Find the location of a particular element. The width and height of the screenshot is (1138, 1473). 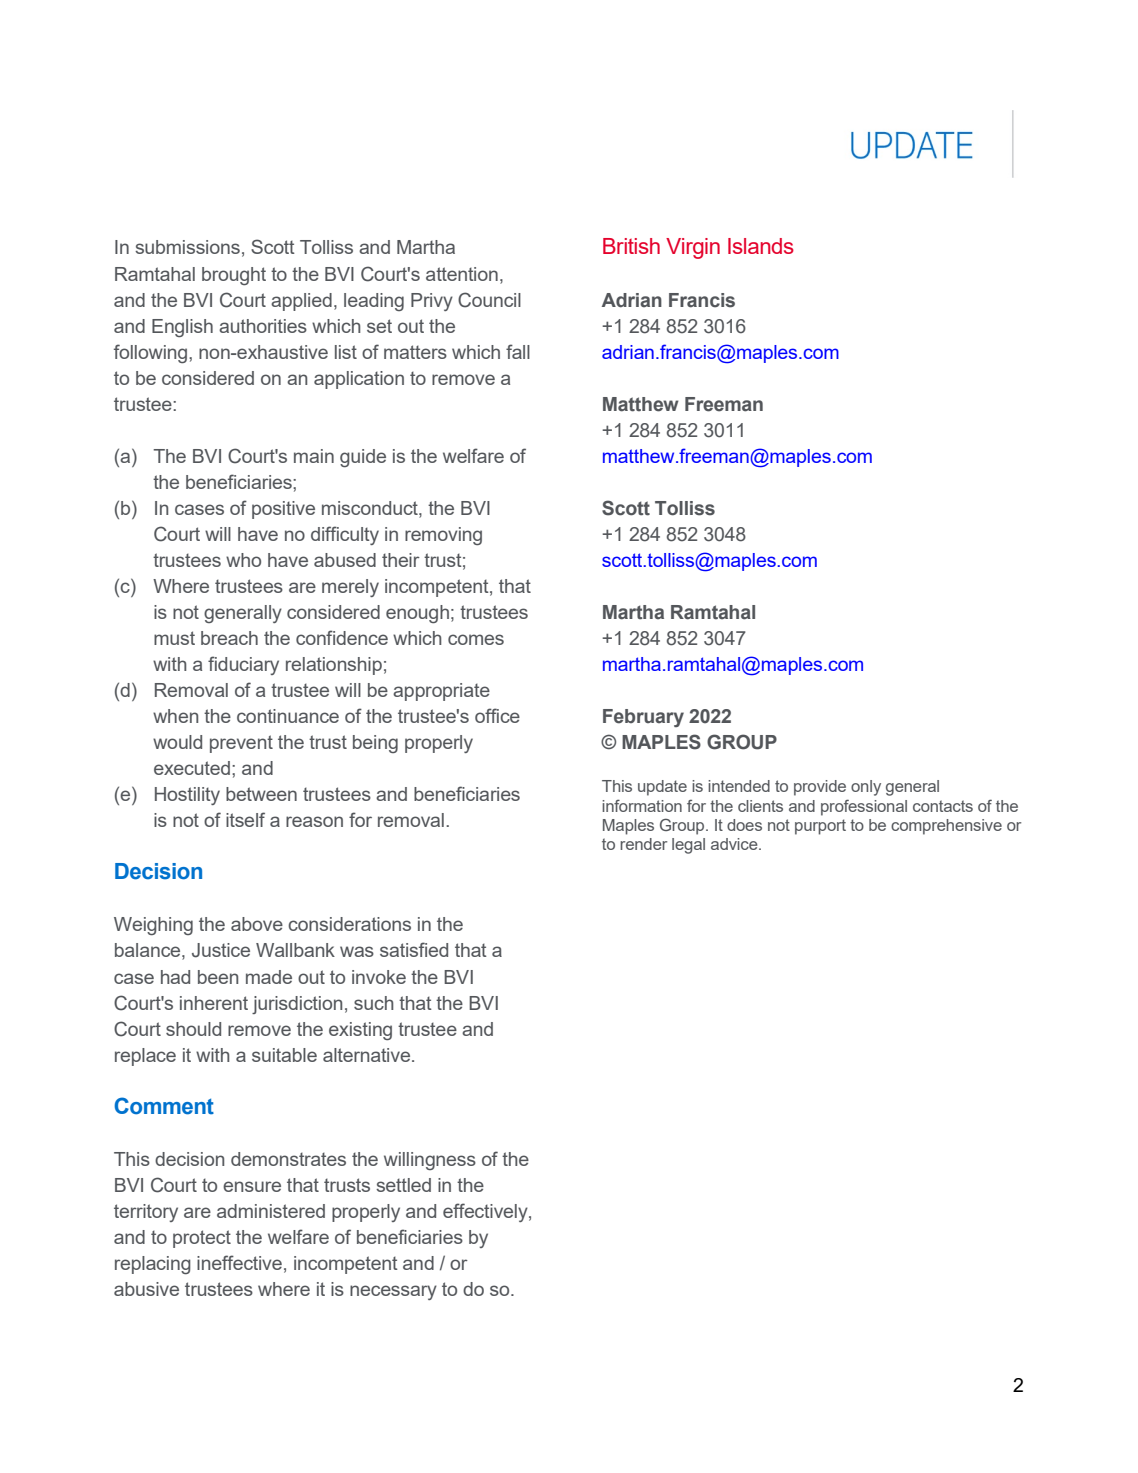

satisfied is located at coordinates (414, 949).
